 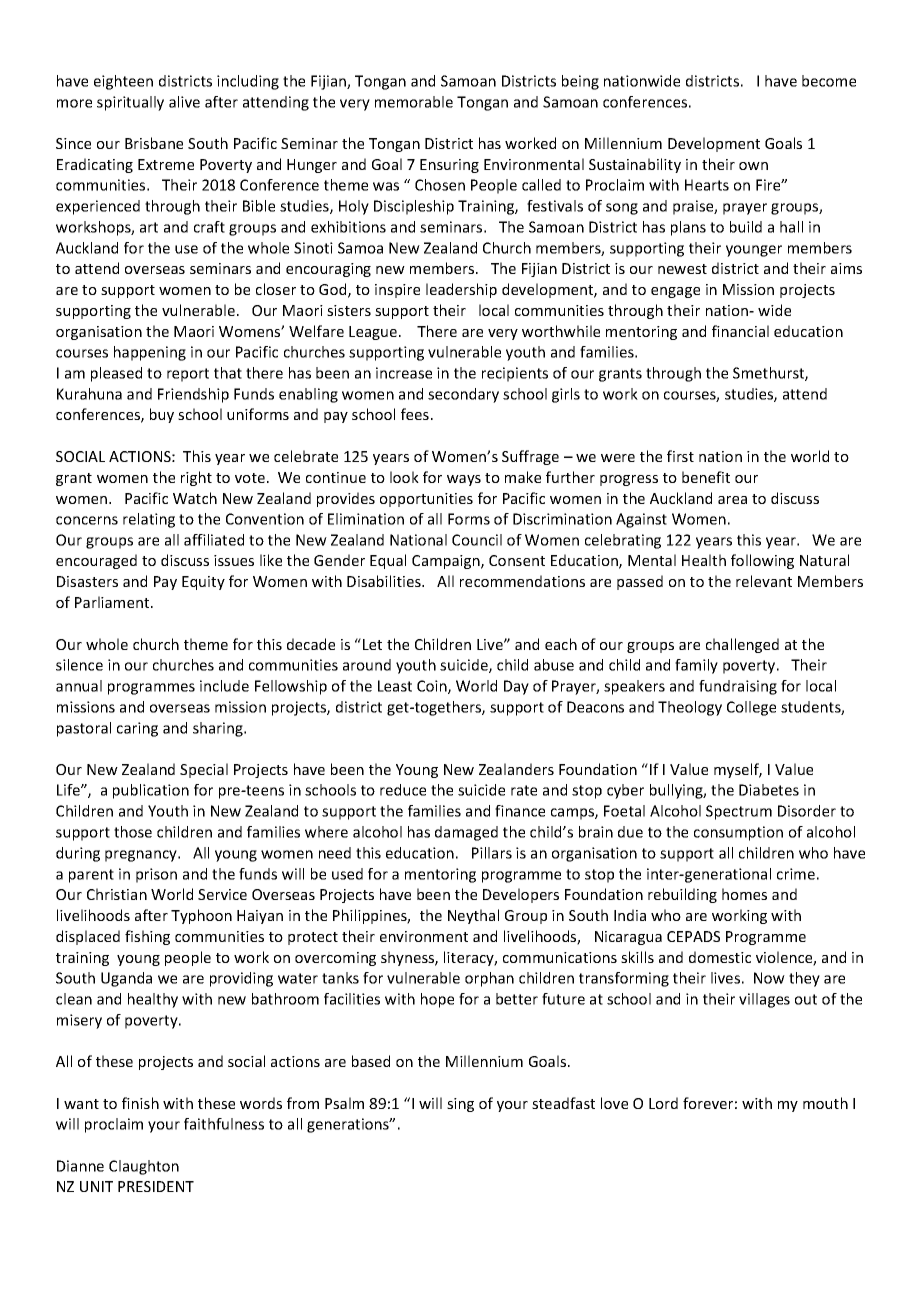 I want to click on own, so click(x=753, y=166).
